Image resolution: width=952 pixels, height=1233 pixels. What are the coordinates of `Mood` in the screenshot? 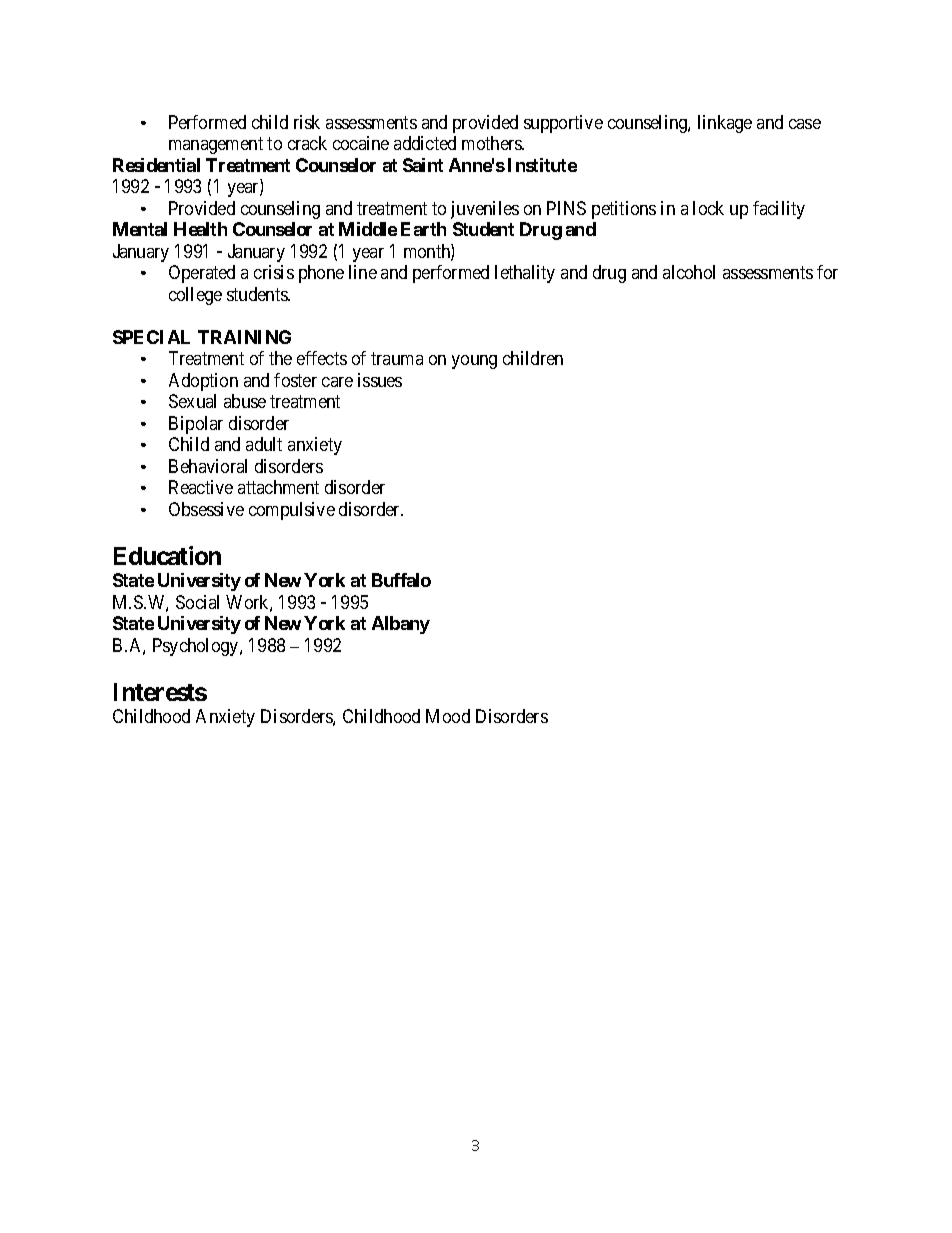 It's located at (448, 716).
